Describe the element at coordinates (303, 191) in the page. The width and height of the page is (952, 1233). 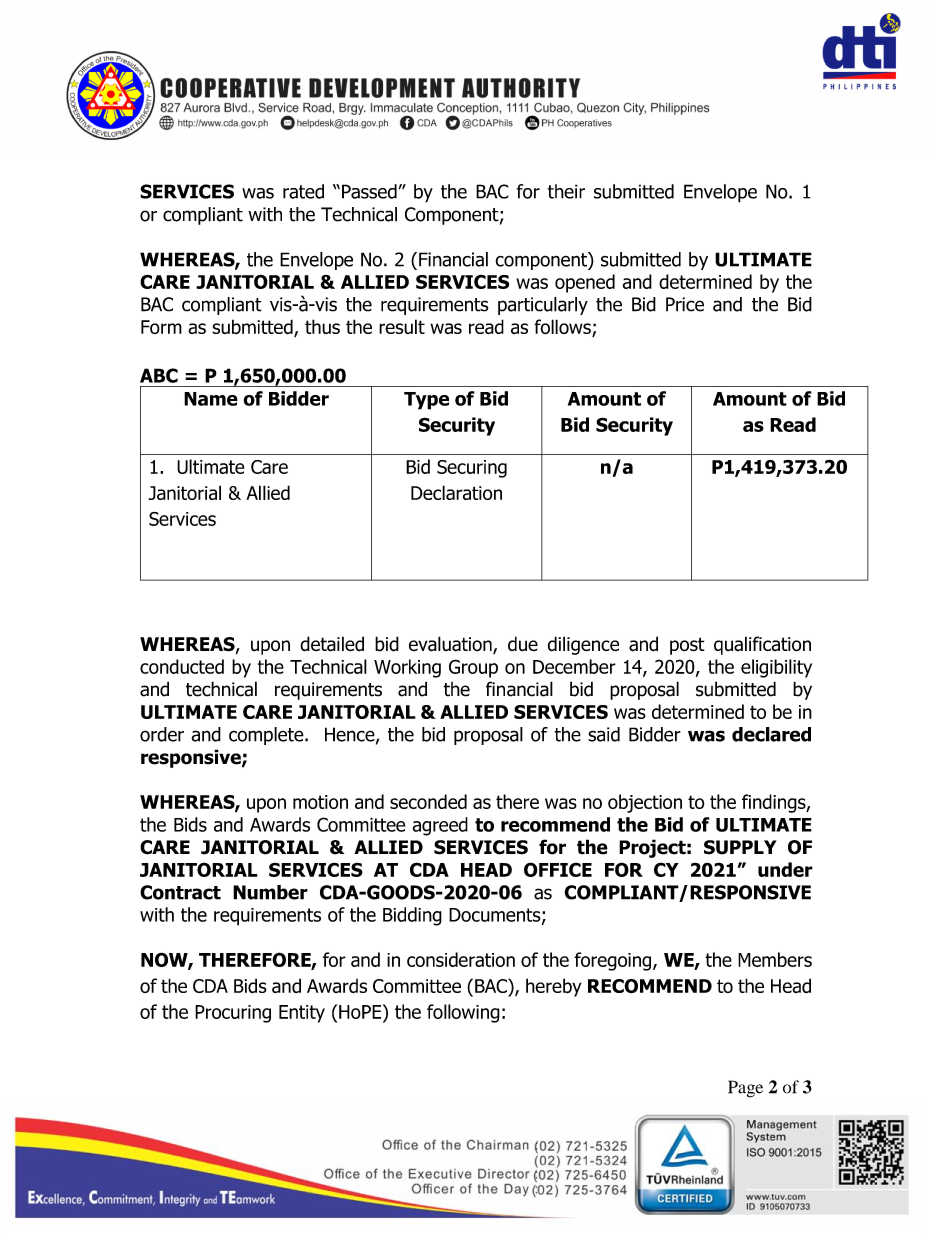
I see `rated` at that location.
